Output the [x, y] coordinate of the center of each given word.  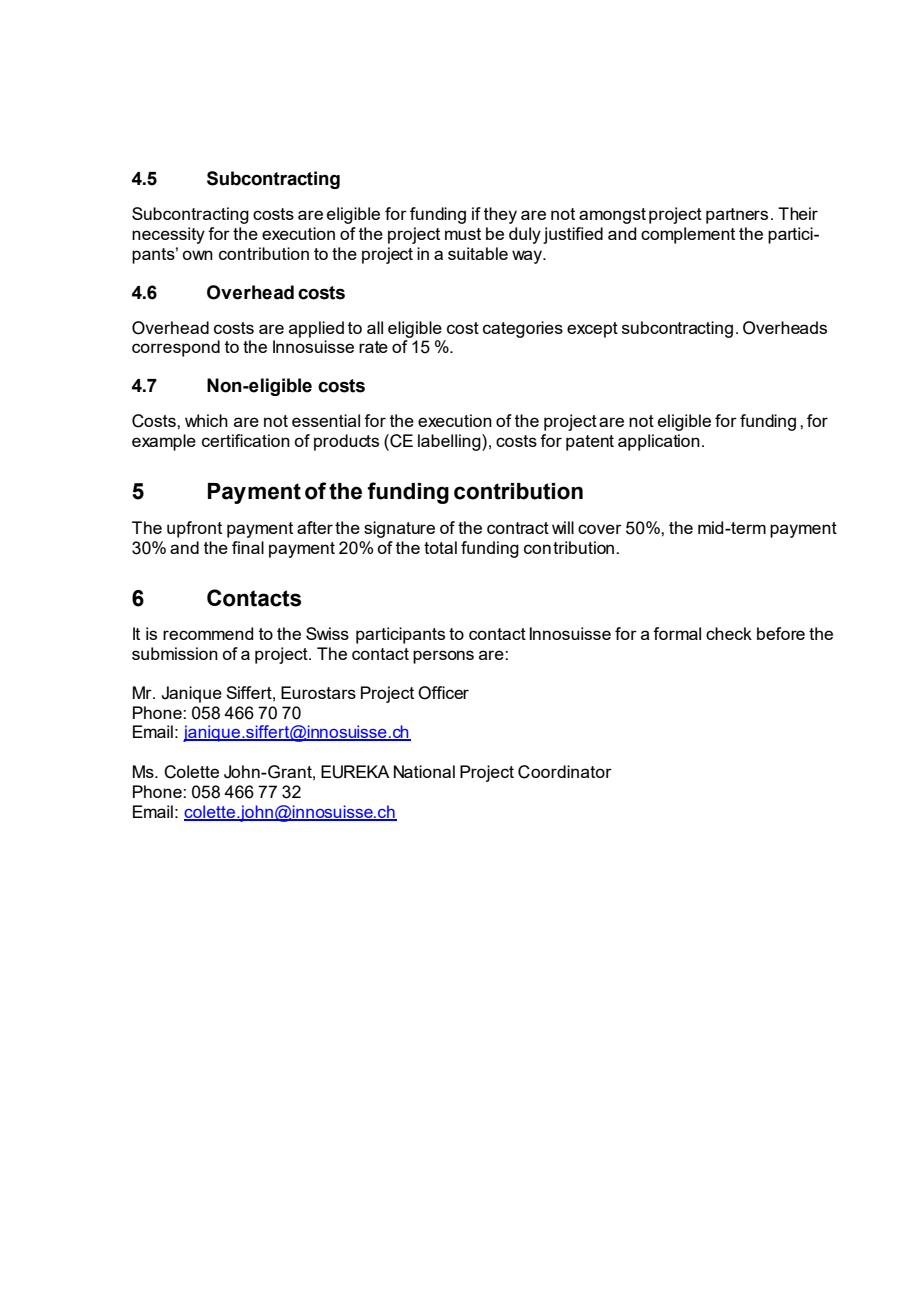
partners [737, 216]
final [248, 547]
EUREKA [355, 772]
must [463, 234]
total [440, 547]
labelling [450, 442]
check [729, 633]
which [206, 420]
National [424, 771]
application [659, 442]
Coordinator [565, 772]
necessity [168, 235]
